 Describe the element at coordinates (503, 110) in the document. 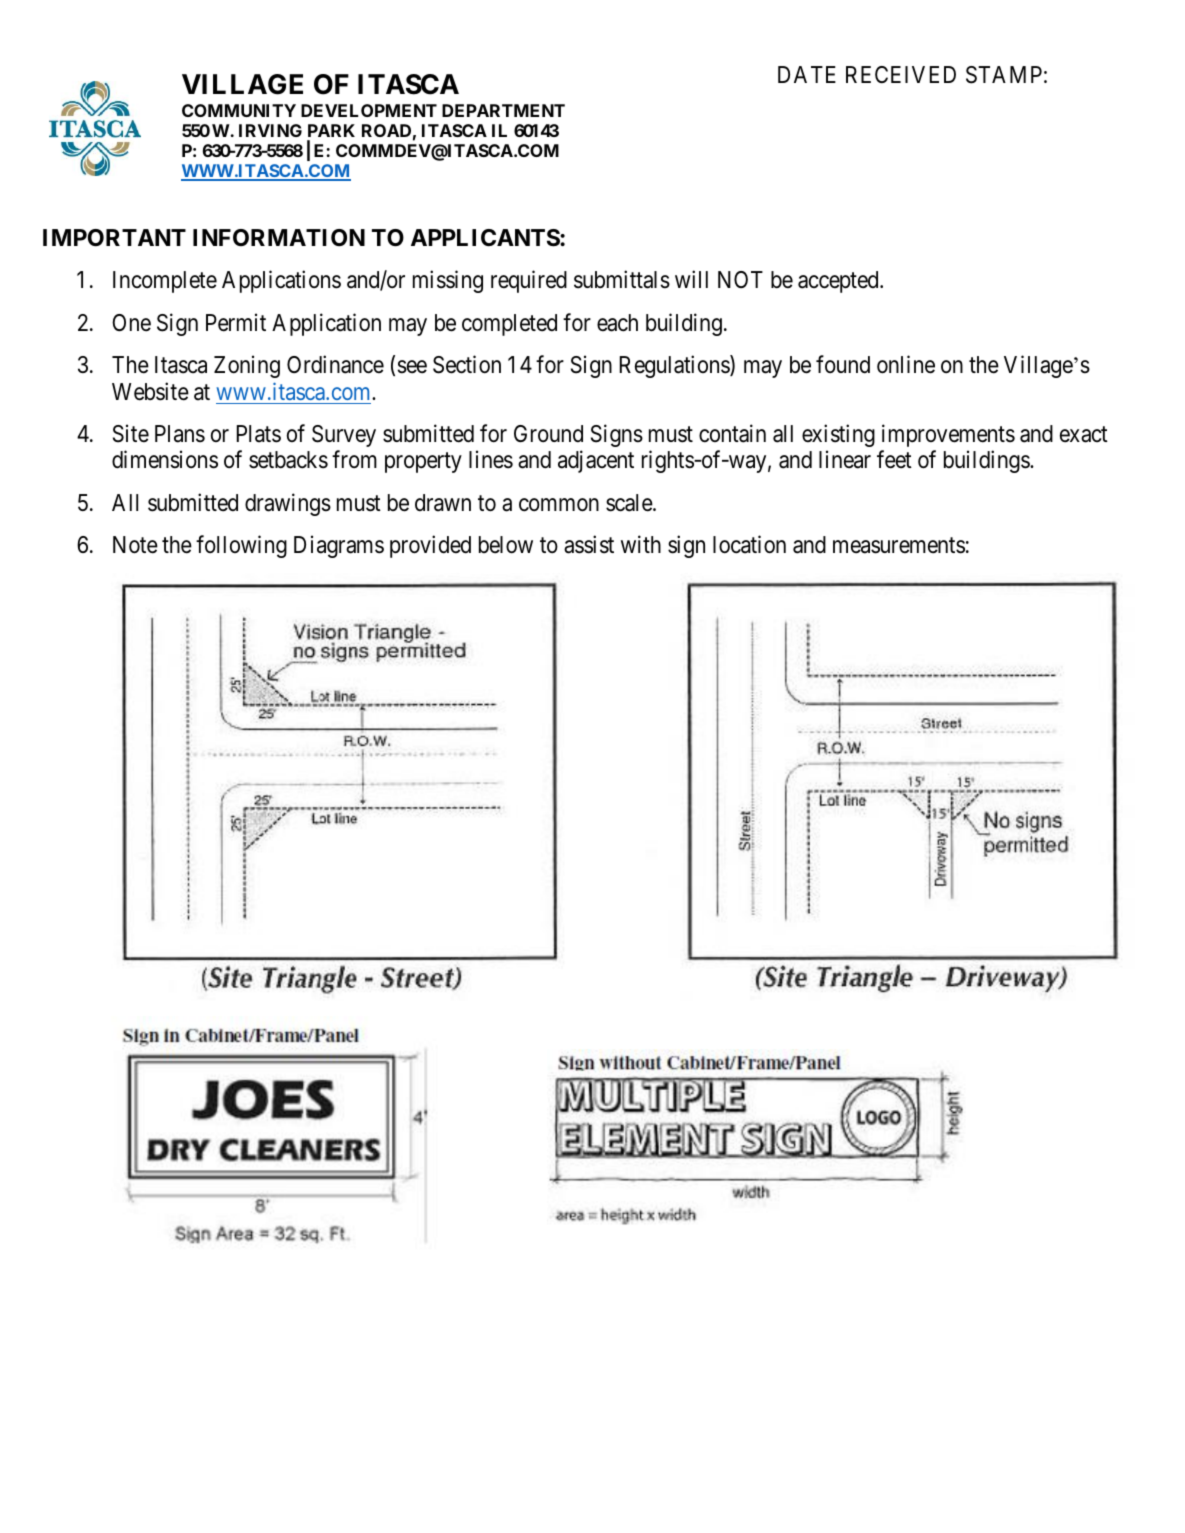

I see `DEPARTMENT` at that location.
